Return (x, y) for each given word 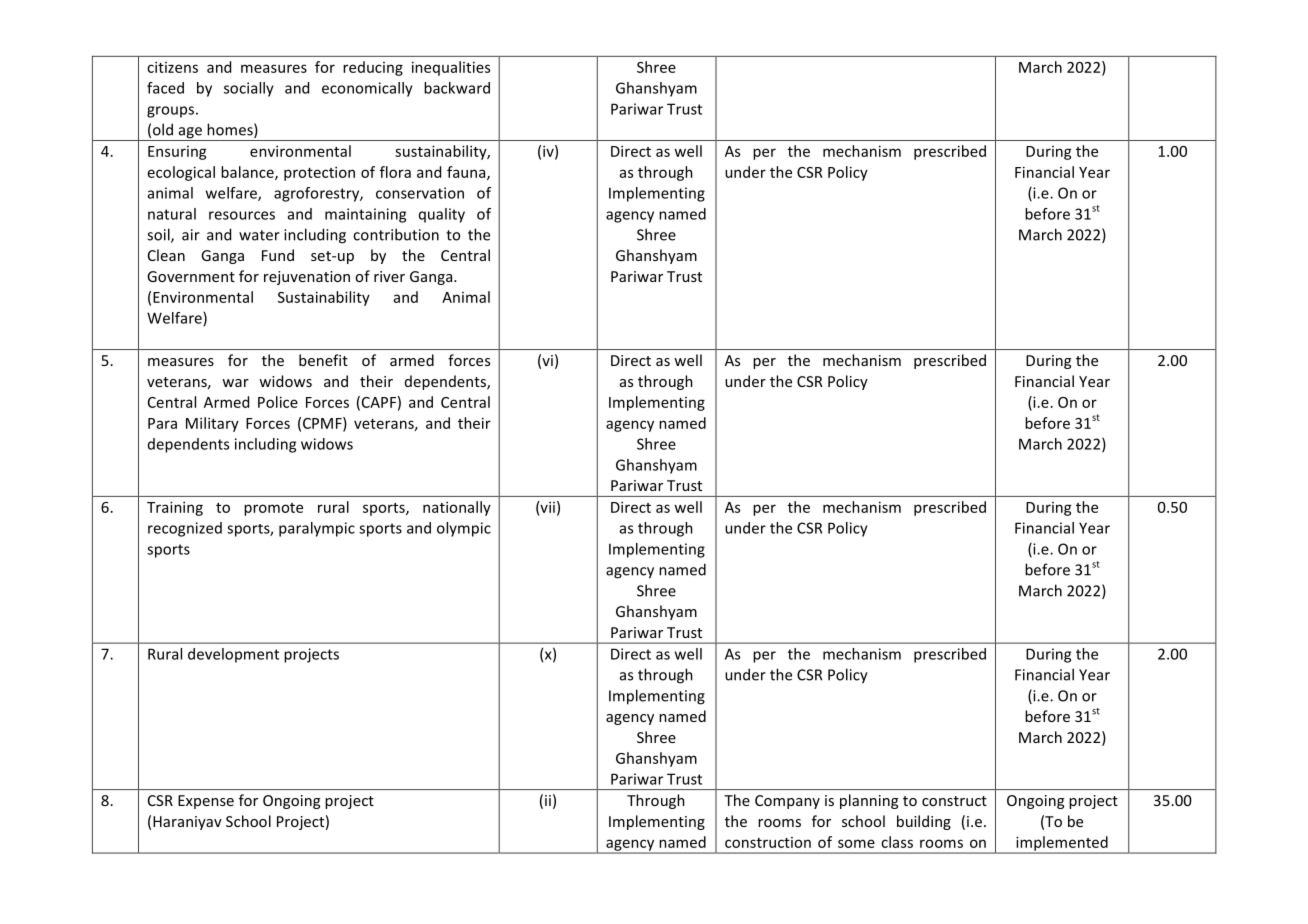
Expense (206, 802)
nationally (457, 508)
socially (249, 89)
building (924, 822)
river (389, 276)
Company (787, 802)
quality (442, 215)
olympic (464, 529)
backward (457, 88)
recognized (185, 529)
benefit (323, 360)
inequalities (451, 68)
